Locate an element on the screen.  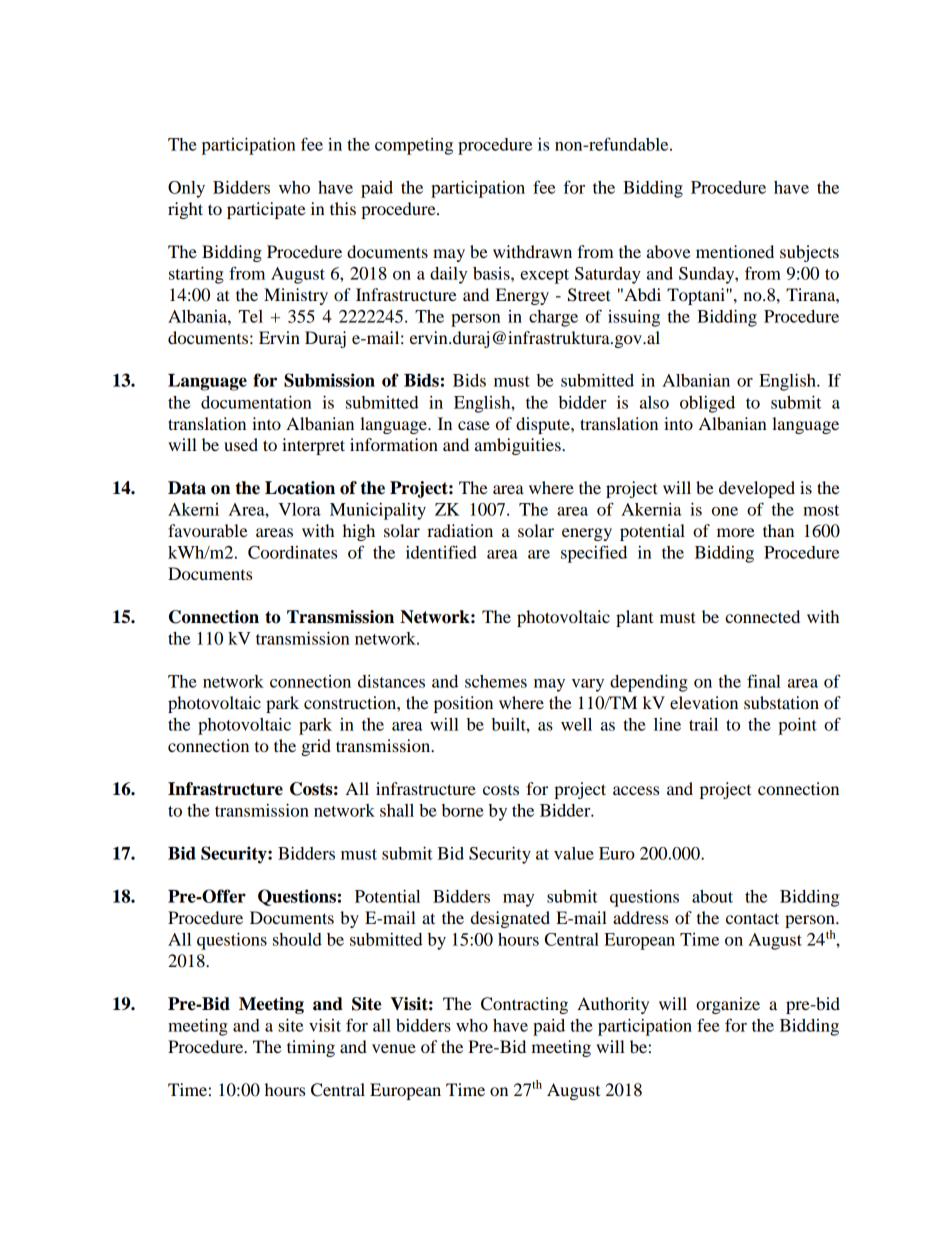
grid is located at coordinates (316, 747).
